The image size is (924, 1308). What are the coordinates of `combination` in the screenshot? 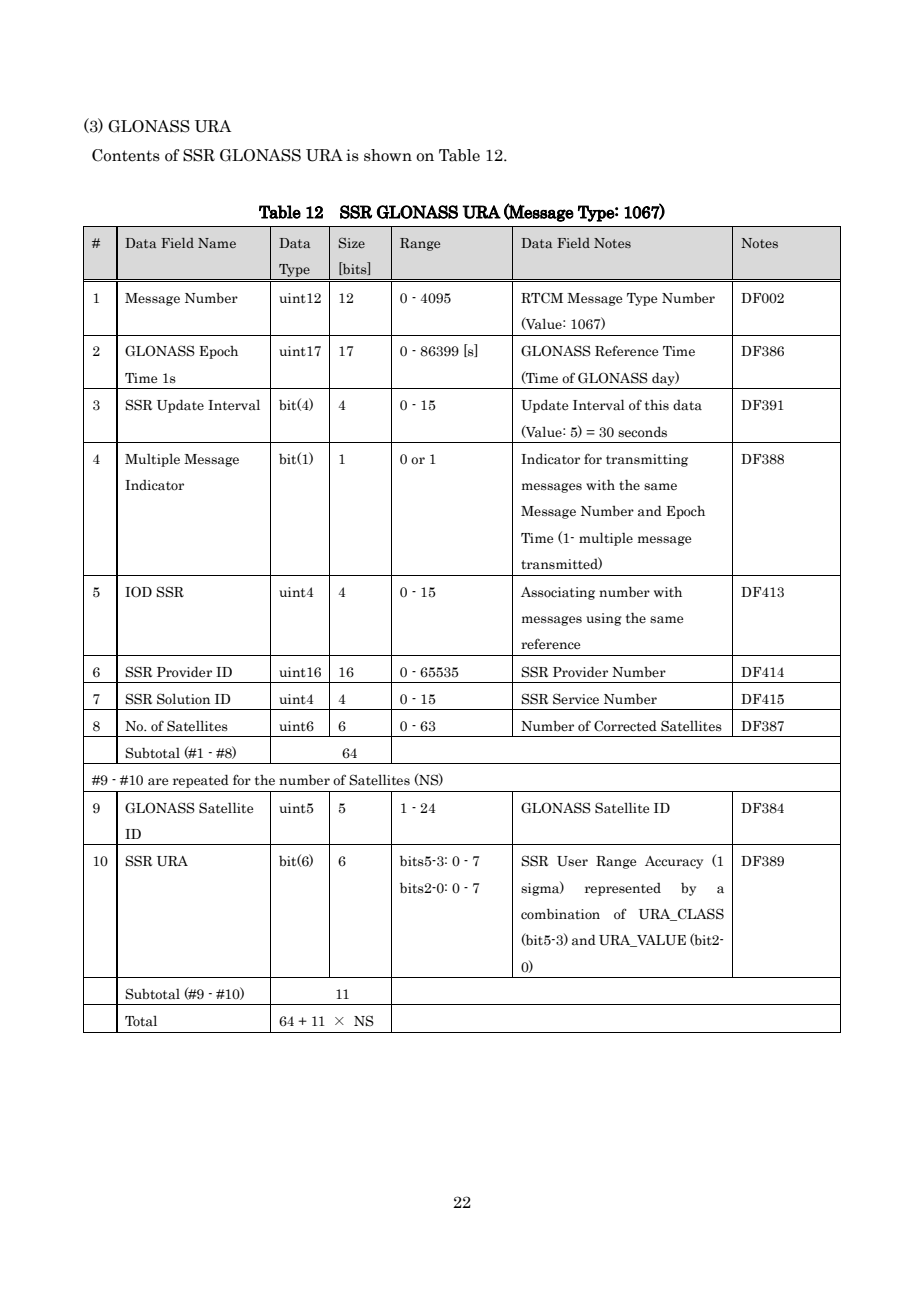 It's located at (560, 914).
